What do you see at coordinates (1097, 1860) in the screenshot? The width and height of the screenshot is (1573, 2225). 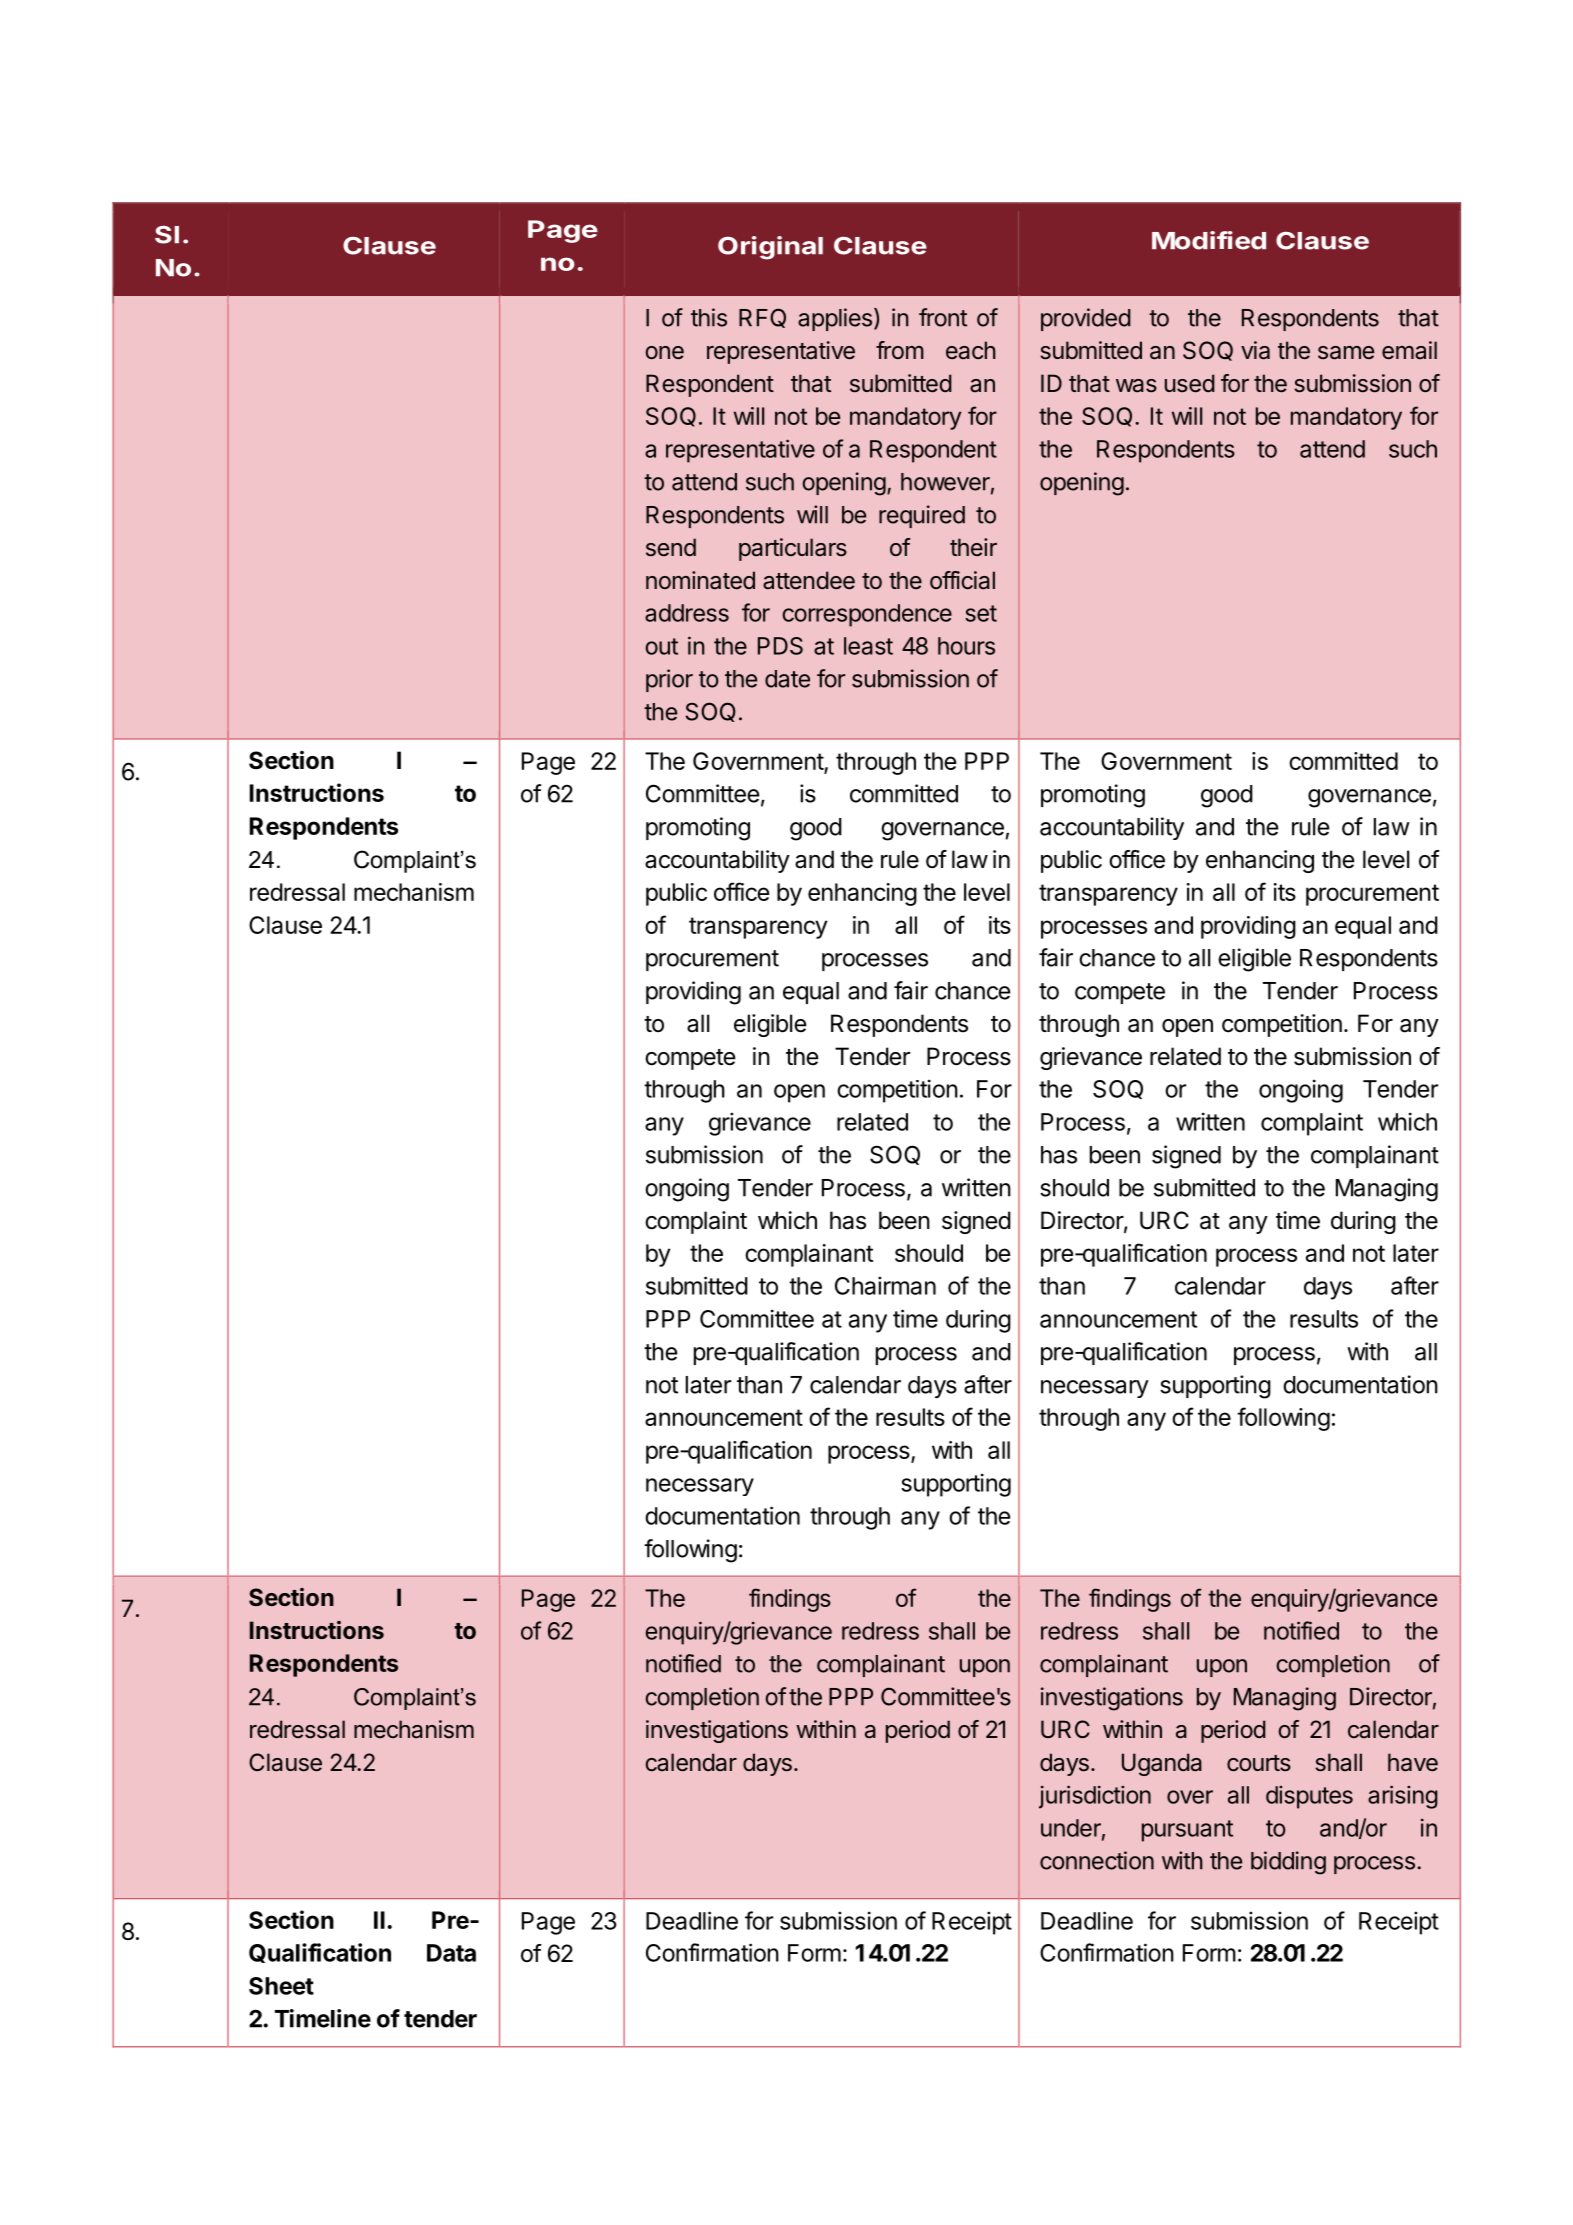 I see `connection` at bounding box center [1097, 1860].
